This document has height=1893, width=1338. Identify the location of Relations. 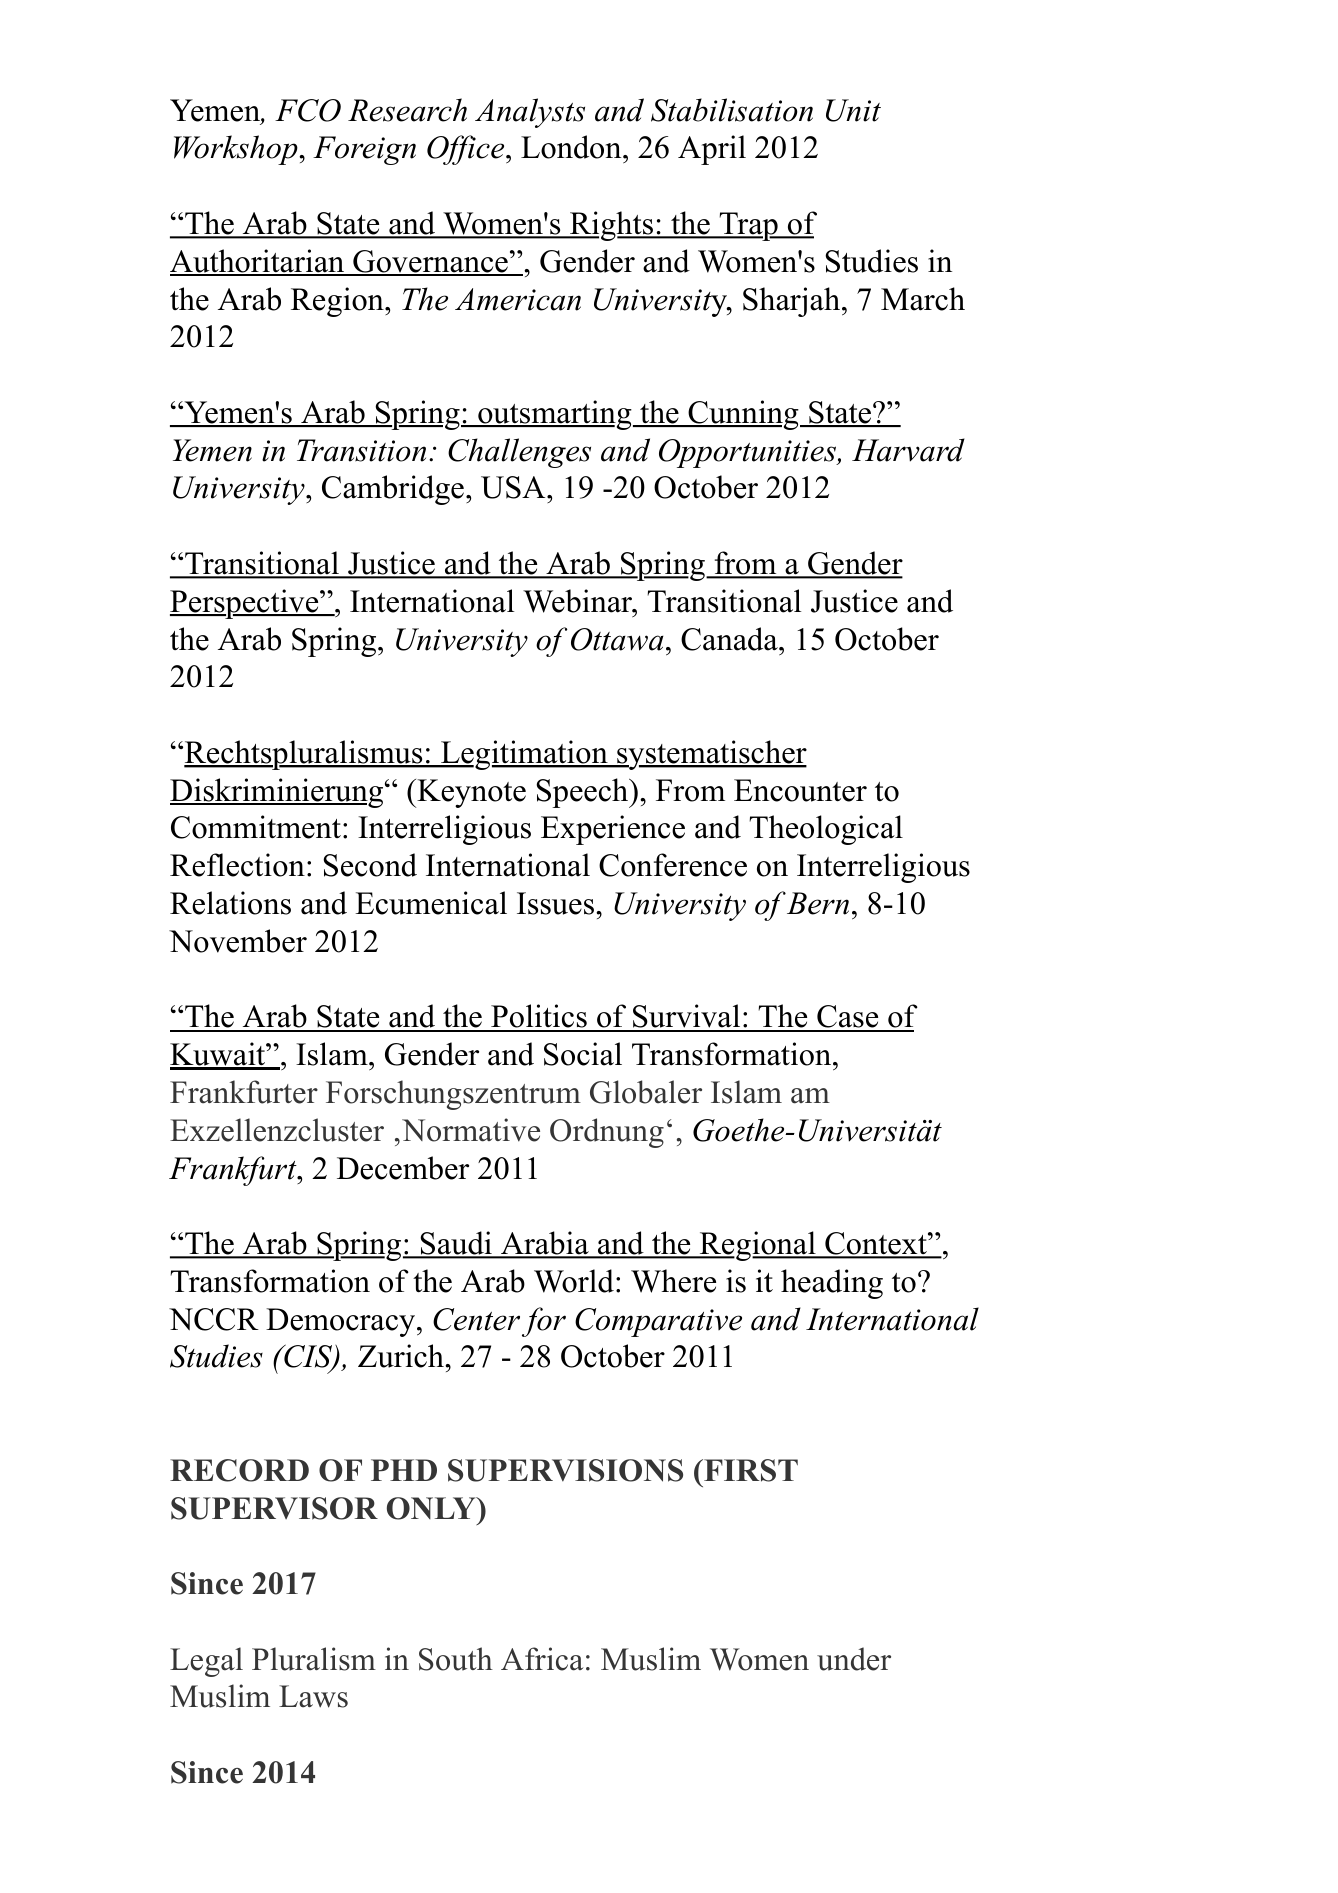
(230, 903).
